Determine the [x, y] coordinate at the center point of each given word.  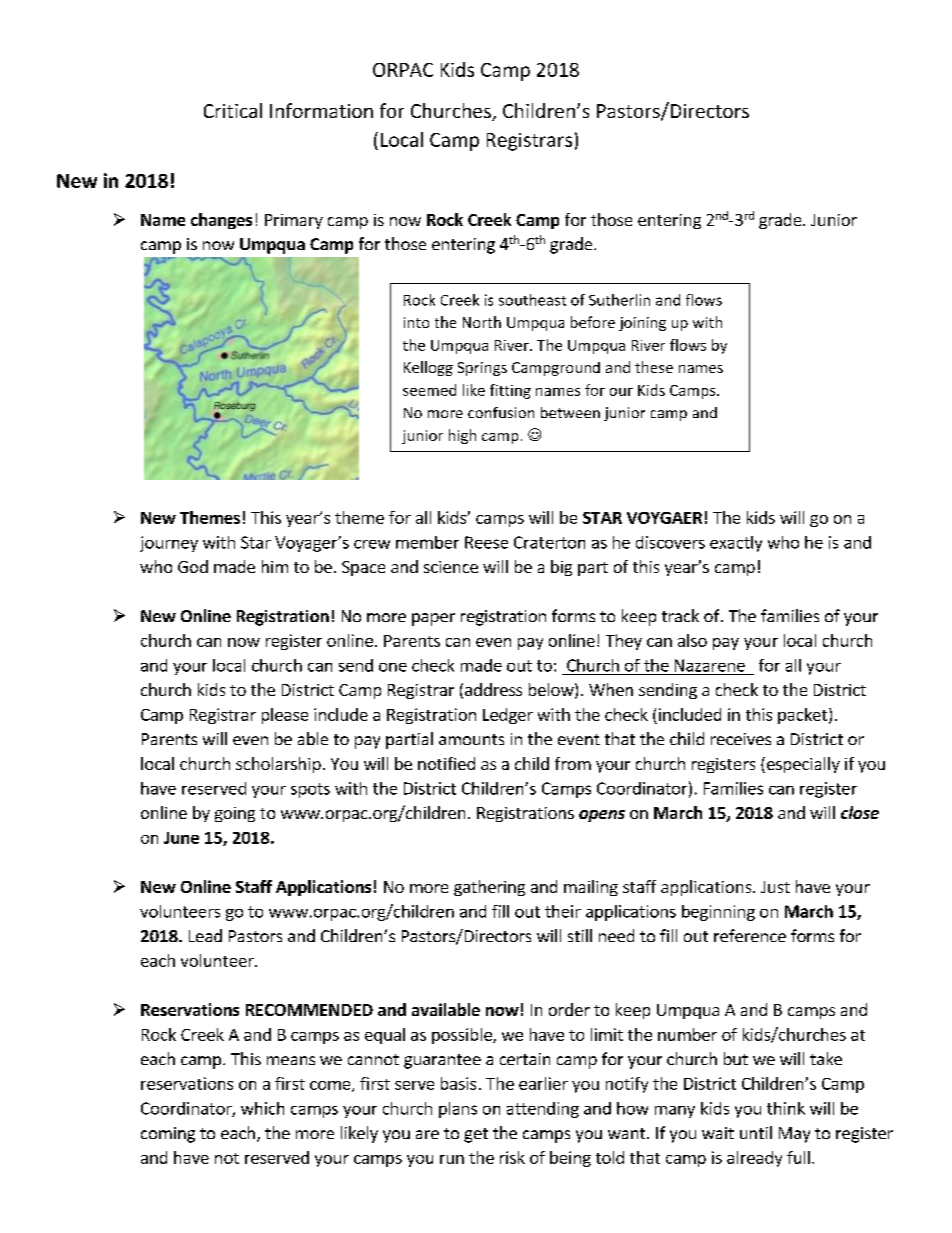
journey [169, 544]
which [262, 1108]
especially [802, 765]
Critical [233, 110]
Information [321, 110]
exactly [736, 544]
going [235, 814]
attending [543, 1110]
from [573, 763]
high [462, 436]
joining [642, 324]
